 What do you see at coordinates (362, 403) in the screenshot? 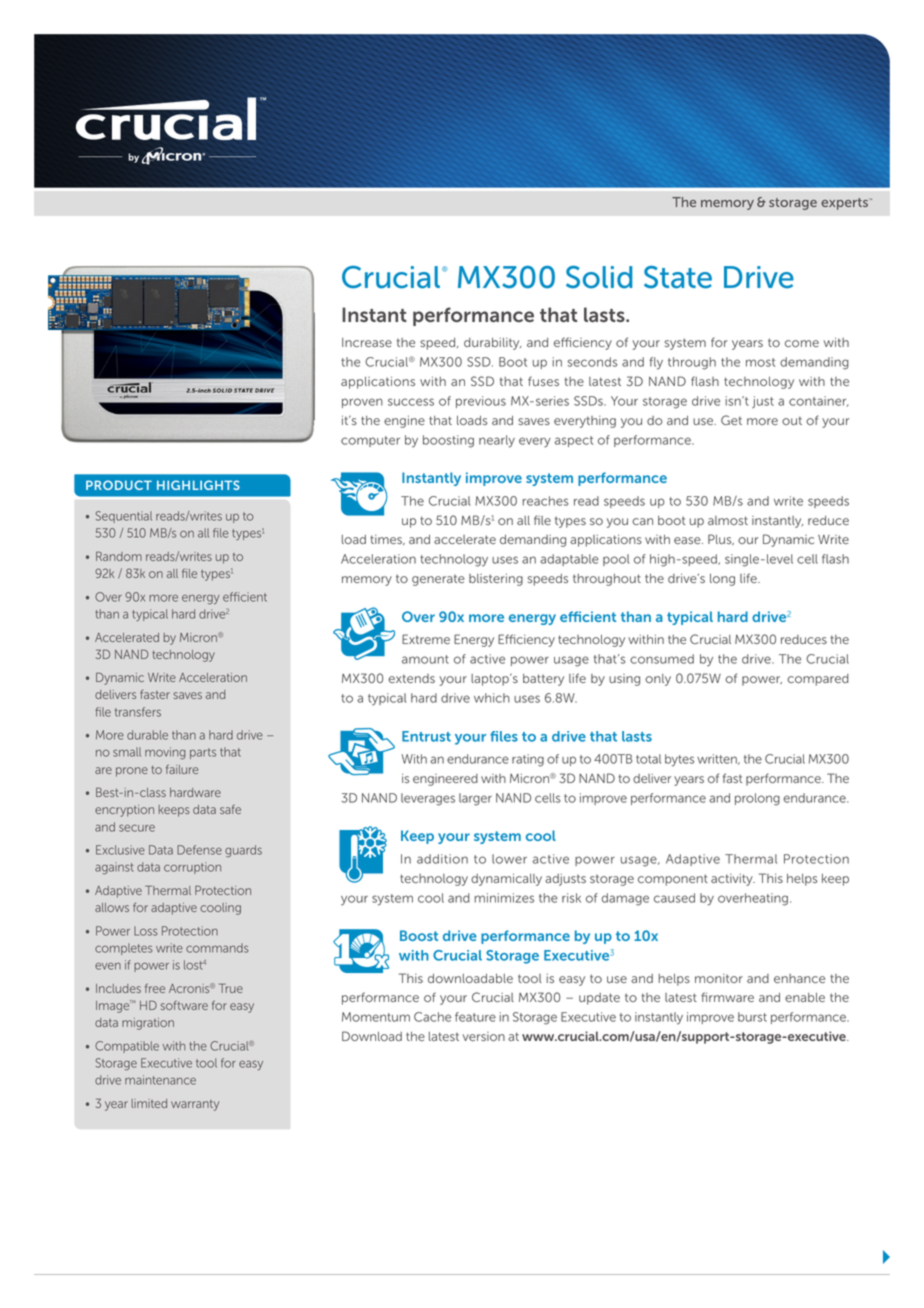
I see `proven` at bounding box center [362, 403].
